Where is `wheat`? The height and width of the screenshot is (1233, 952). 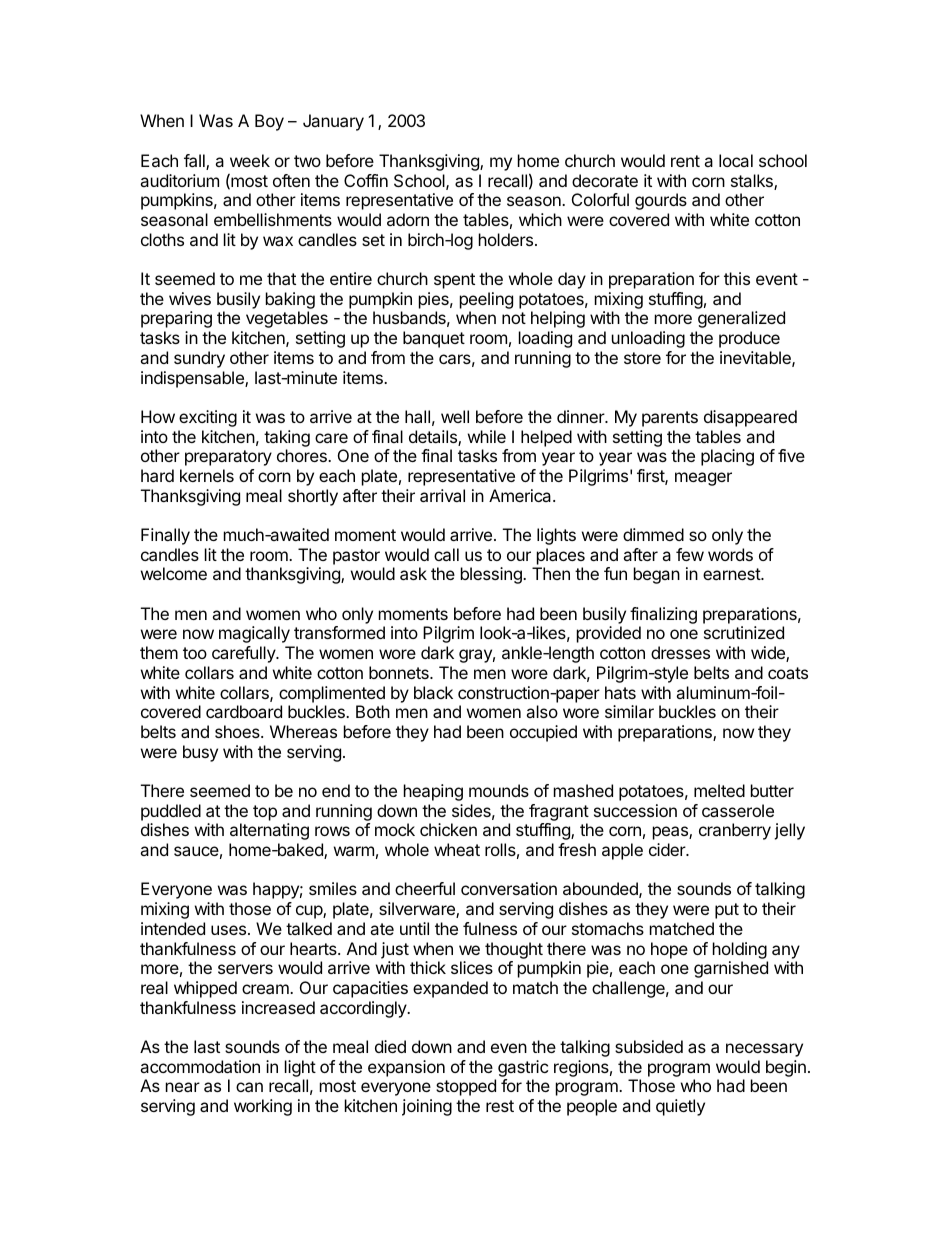 wheat is located at coordinates (457, 849).
